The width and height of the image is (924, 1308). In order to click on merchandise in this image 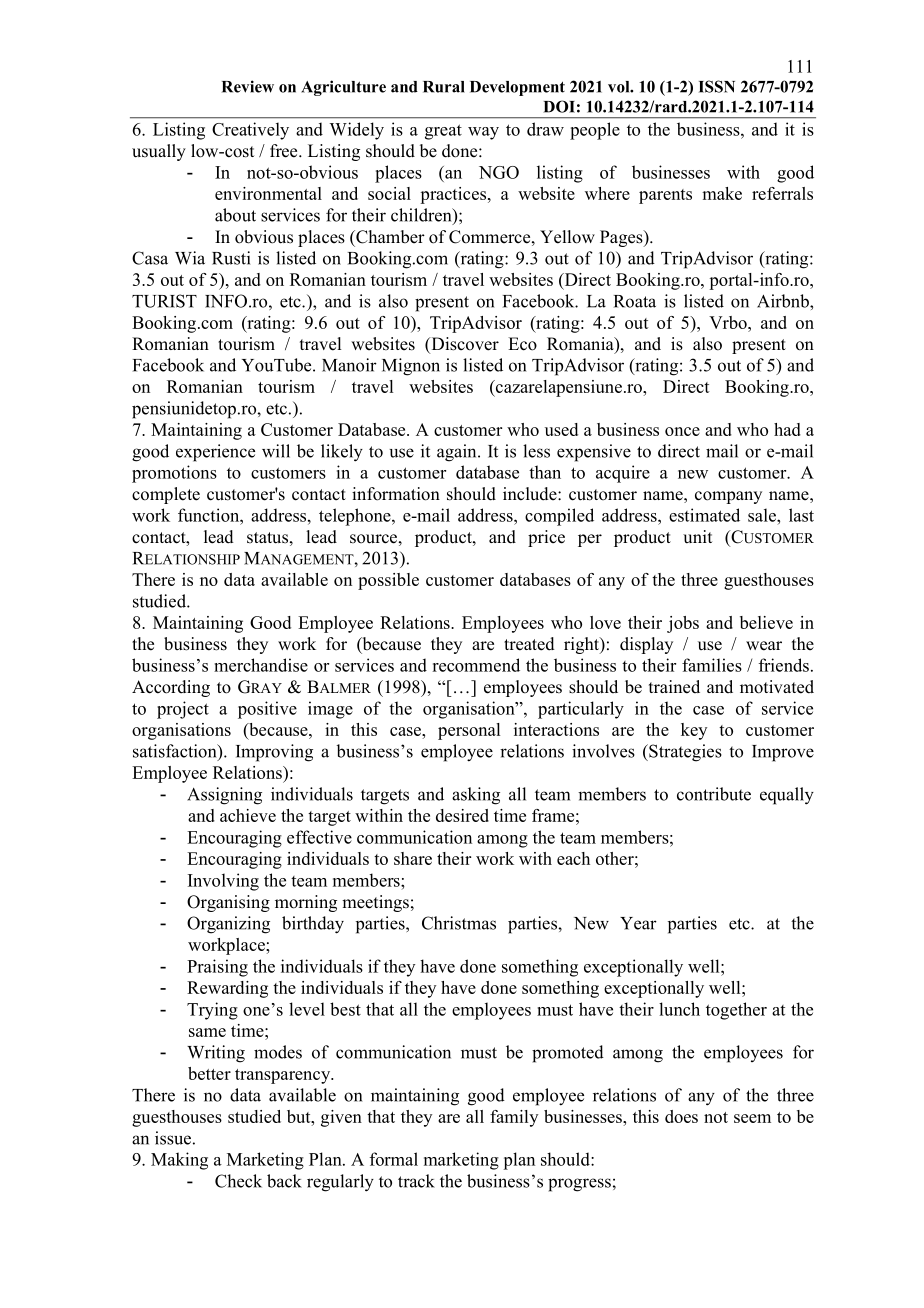, I will do `click(261, 665)`.
